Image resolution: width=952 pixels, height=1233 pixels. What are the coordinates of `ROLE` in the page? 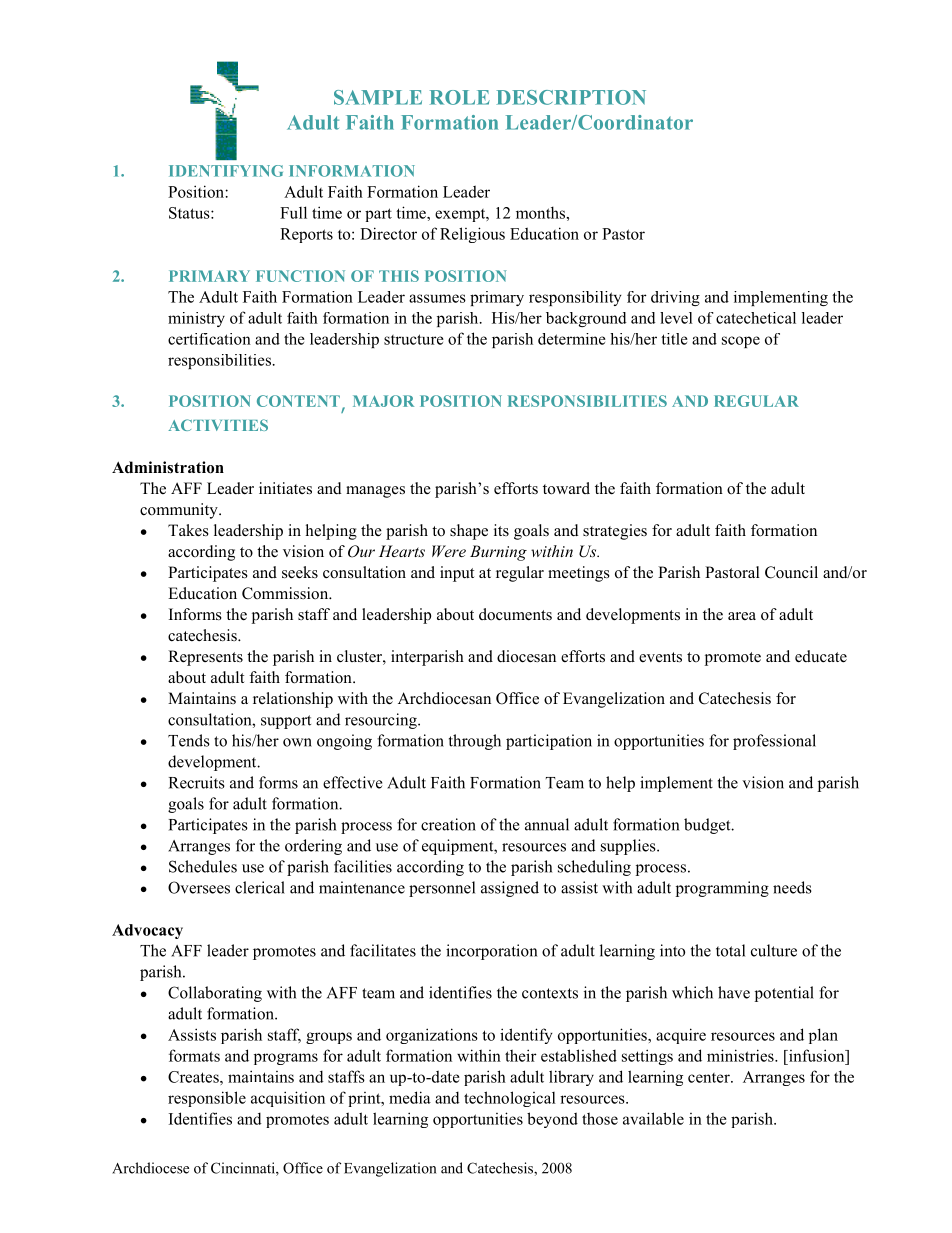 It's located at (460, 97).
